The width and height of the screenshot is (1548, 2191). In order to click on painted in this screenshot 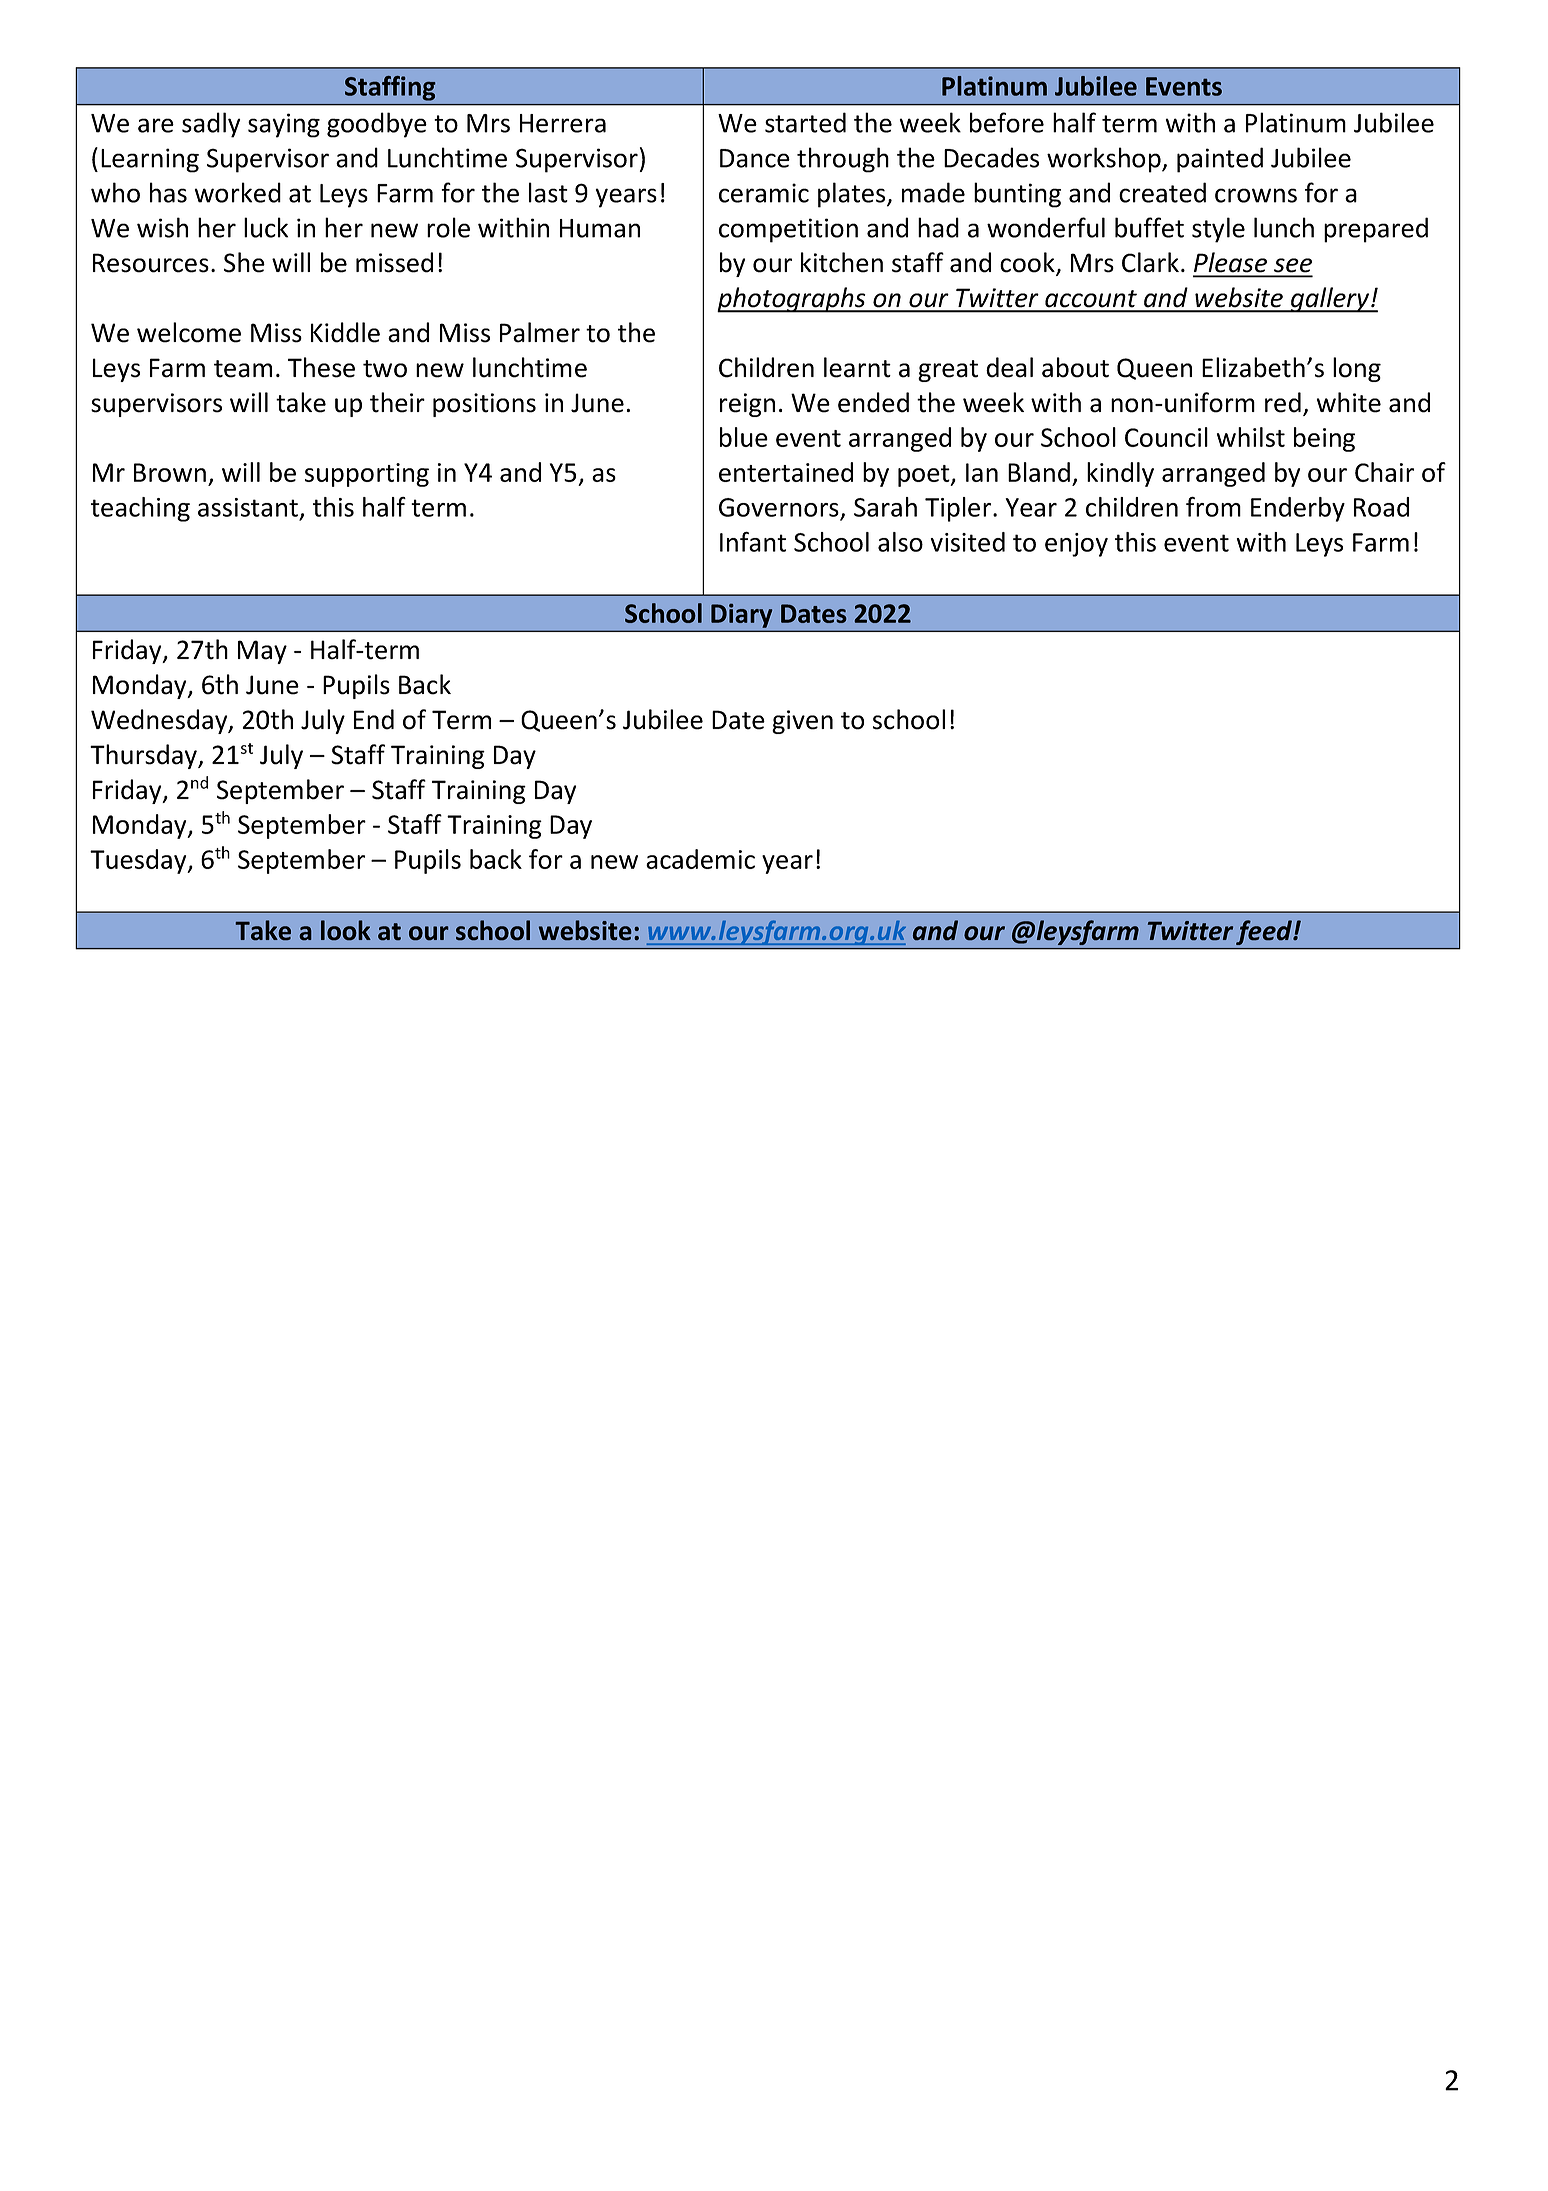, I will do `click(1220, 160)`.
